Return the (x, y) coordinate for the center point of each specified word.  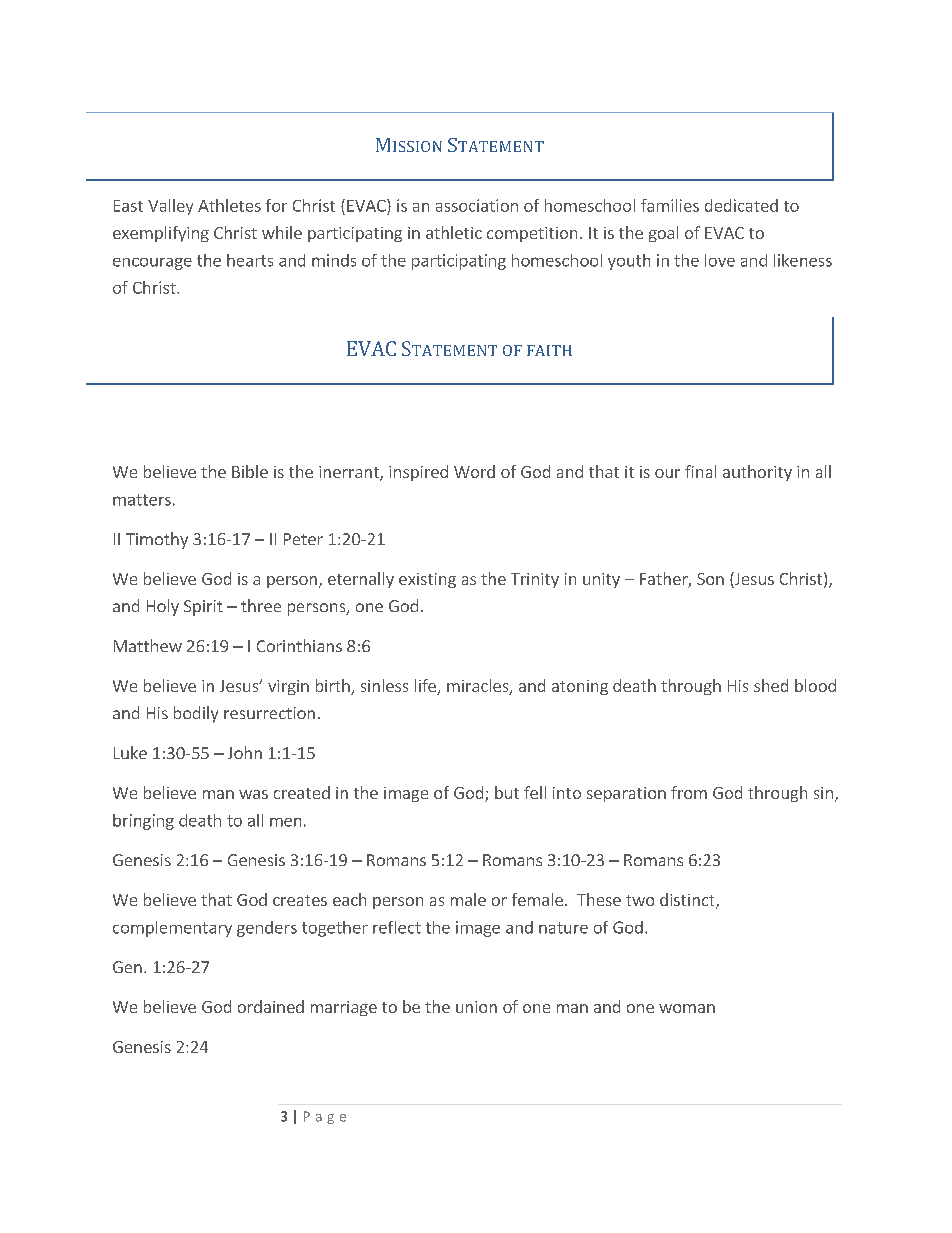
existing (427, 580)
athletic (454, 232)
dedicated (741, 205)
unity (601, 580)
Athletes (229, 205)
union (476, 1007)
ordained (271, 1006)
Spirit (203, 608)
